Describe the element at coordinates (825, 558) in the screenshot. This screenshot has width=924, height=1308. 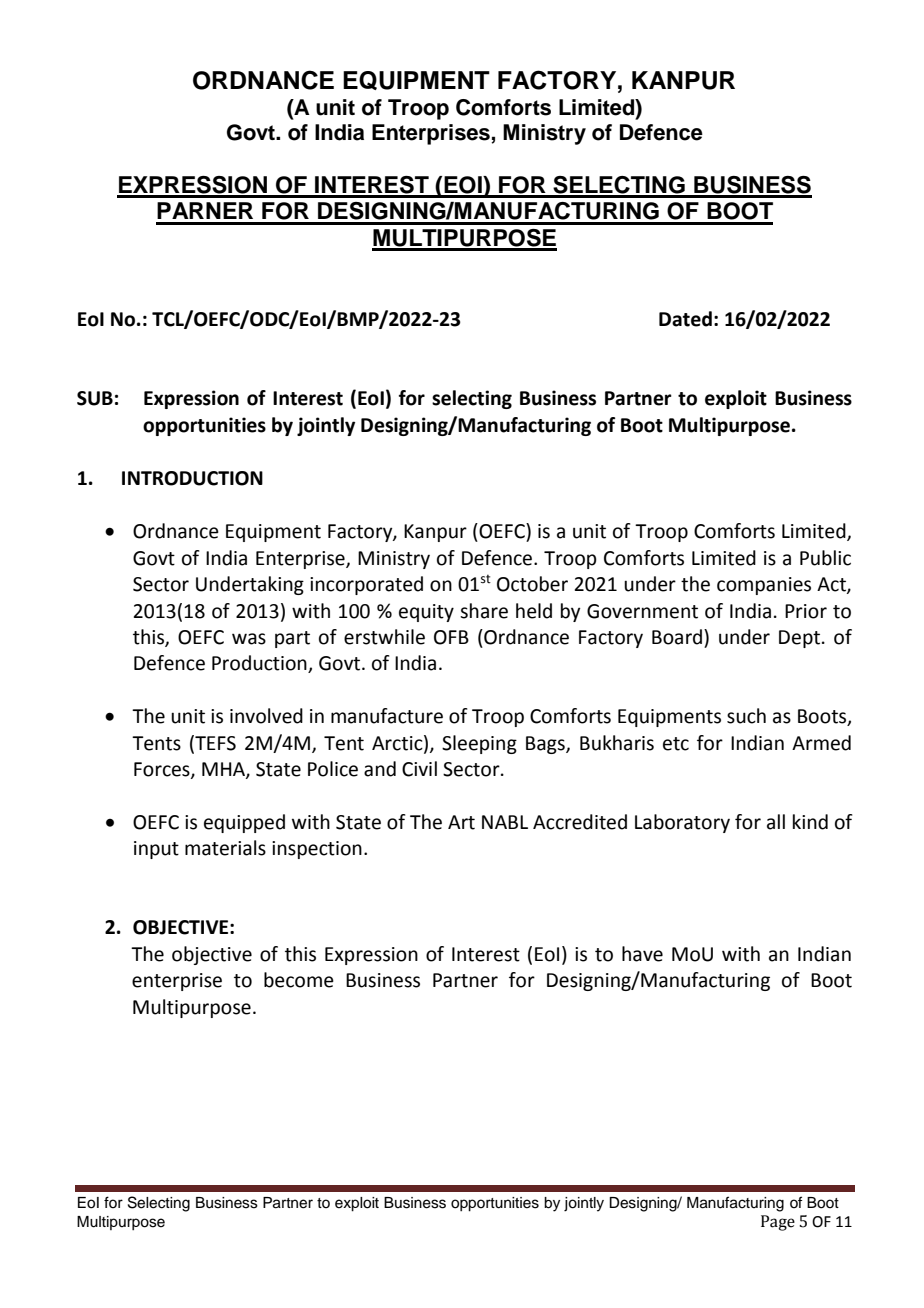
I see `Public` at that location.
